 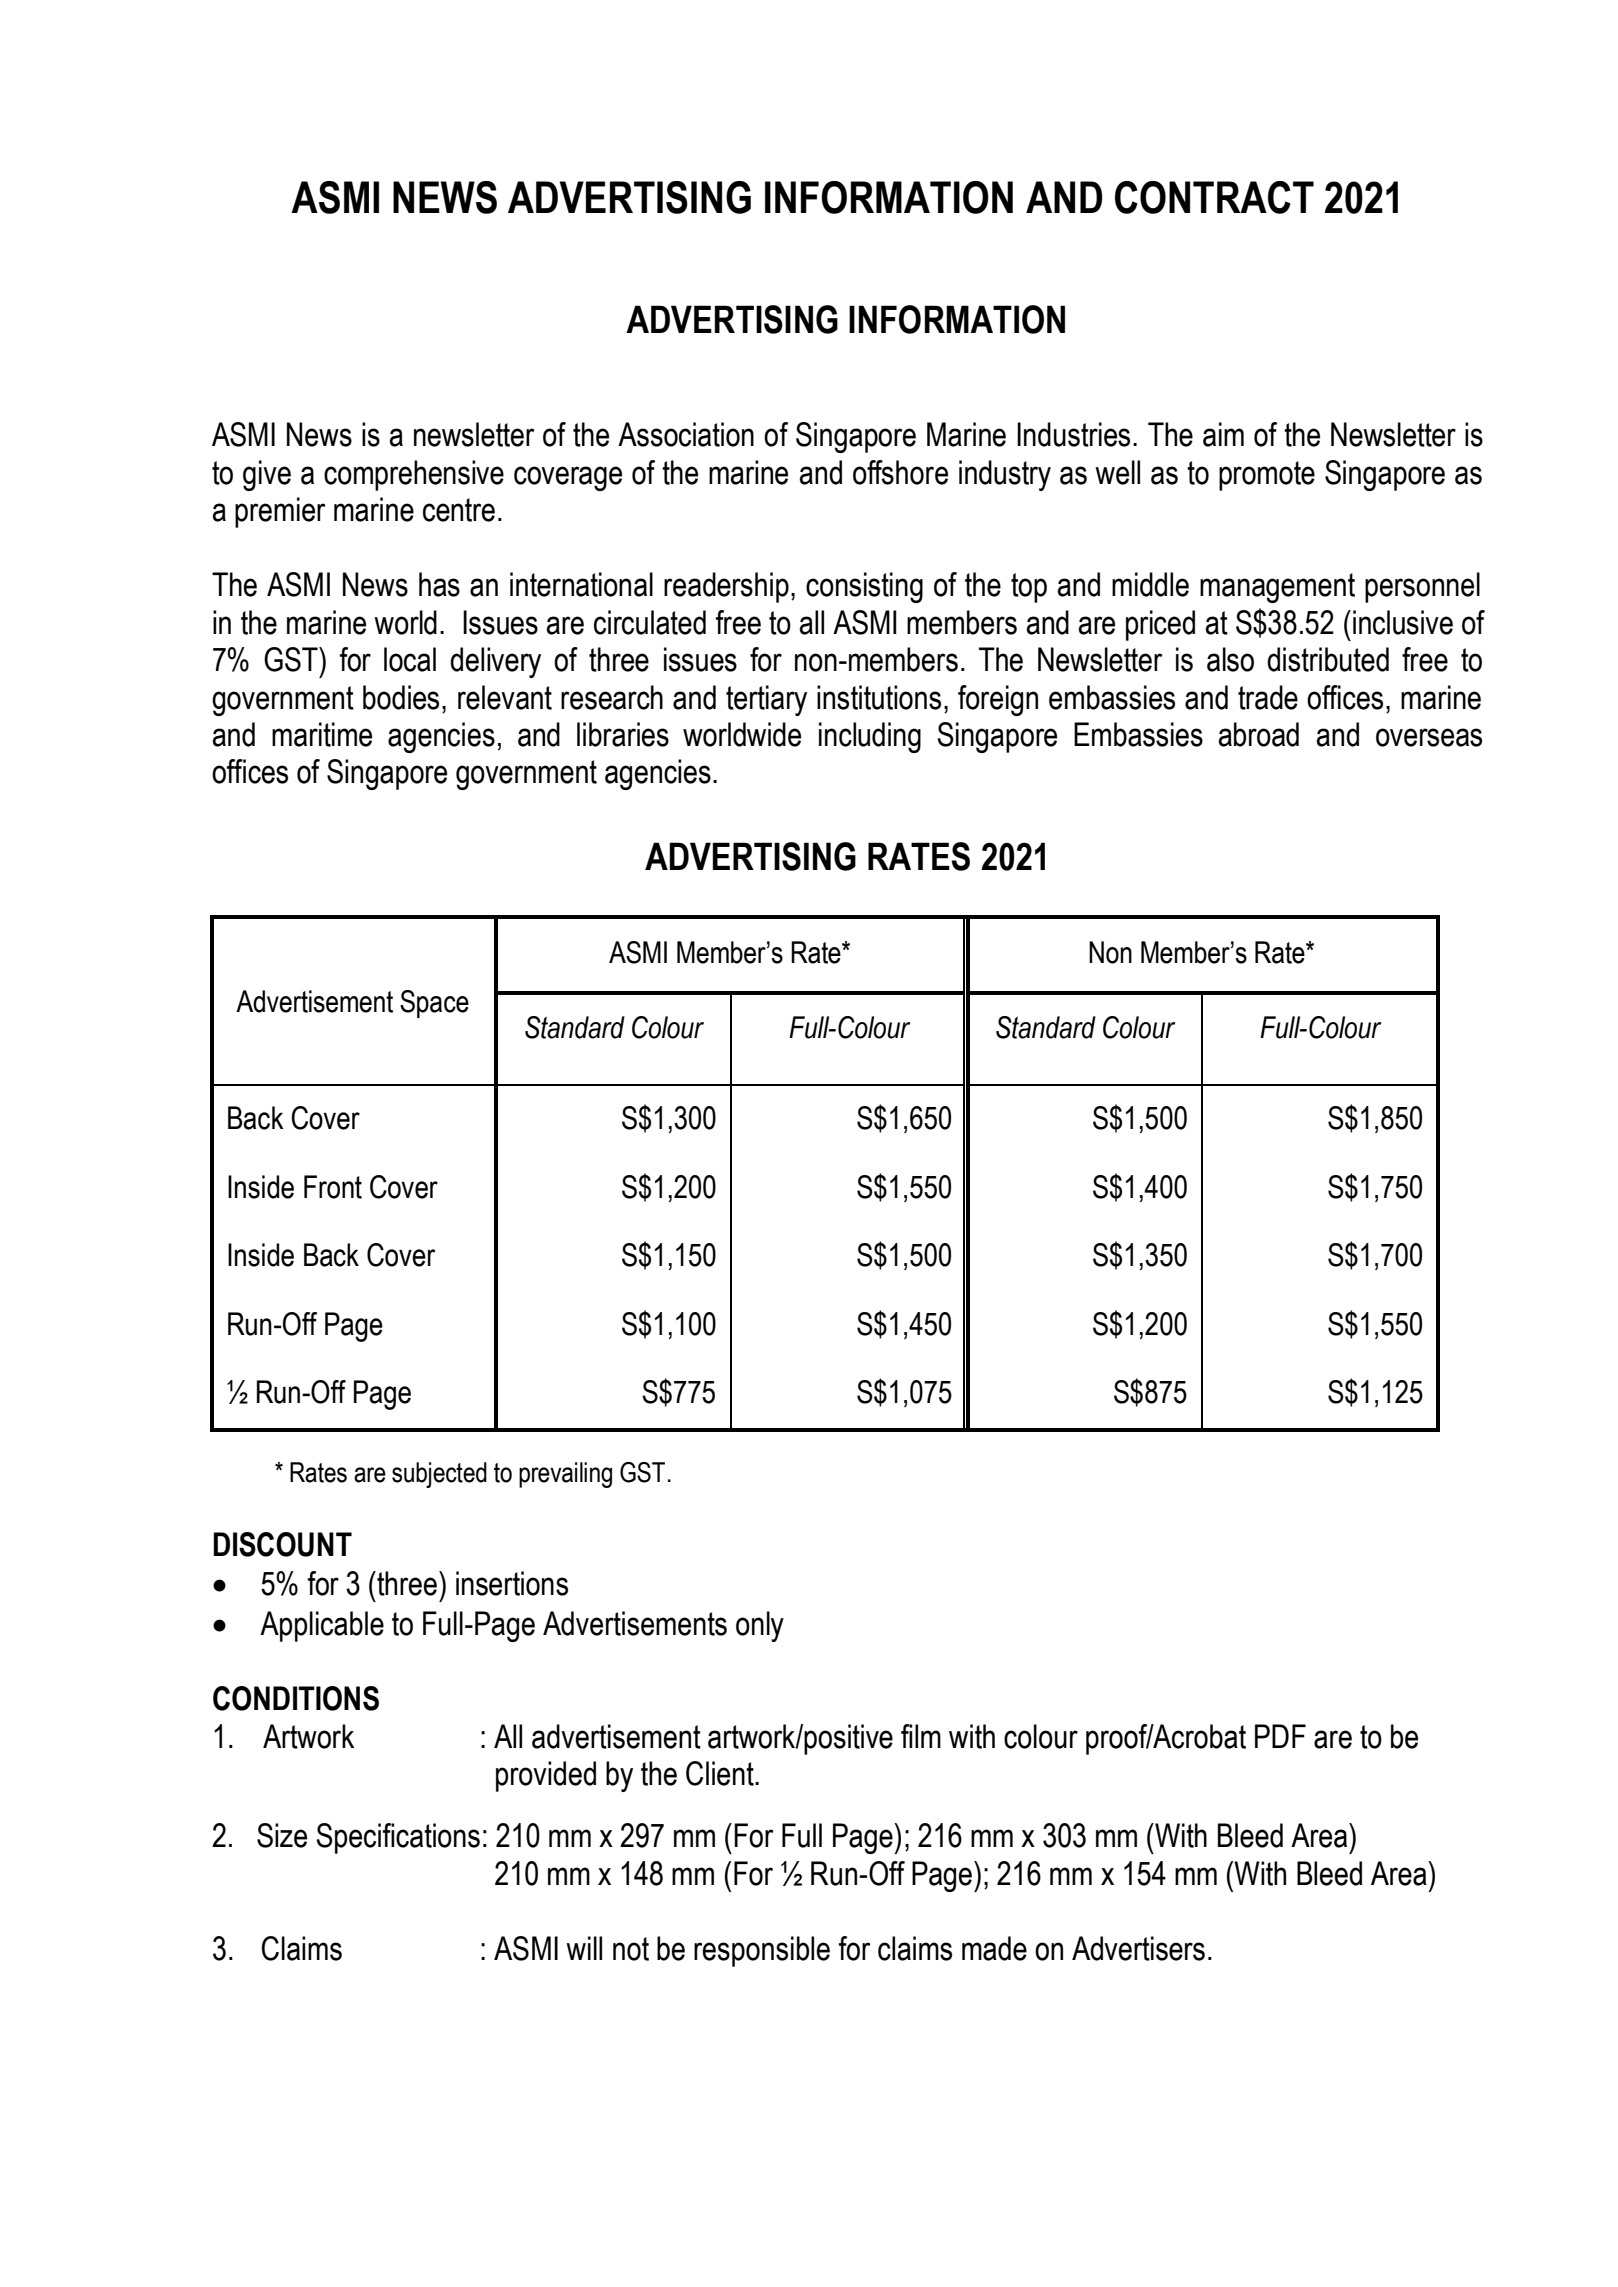 I want to click on institutions, so click(x=879, y=697).
